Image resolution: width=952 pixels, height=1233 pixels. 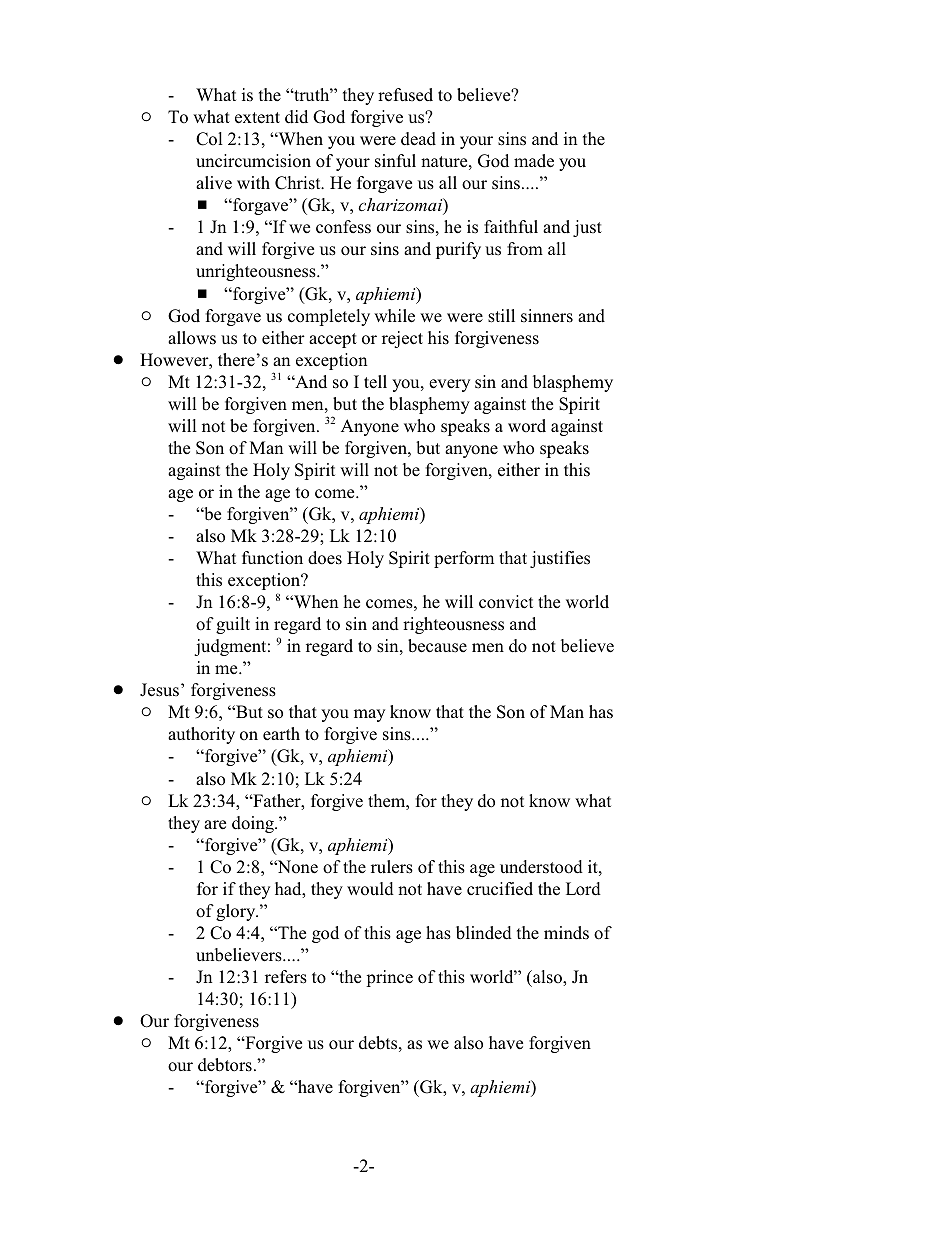 I want to click on guilt, so click(x=233, y=625).
